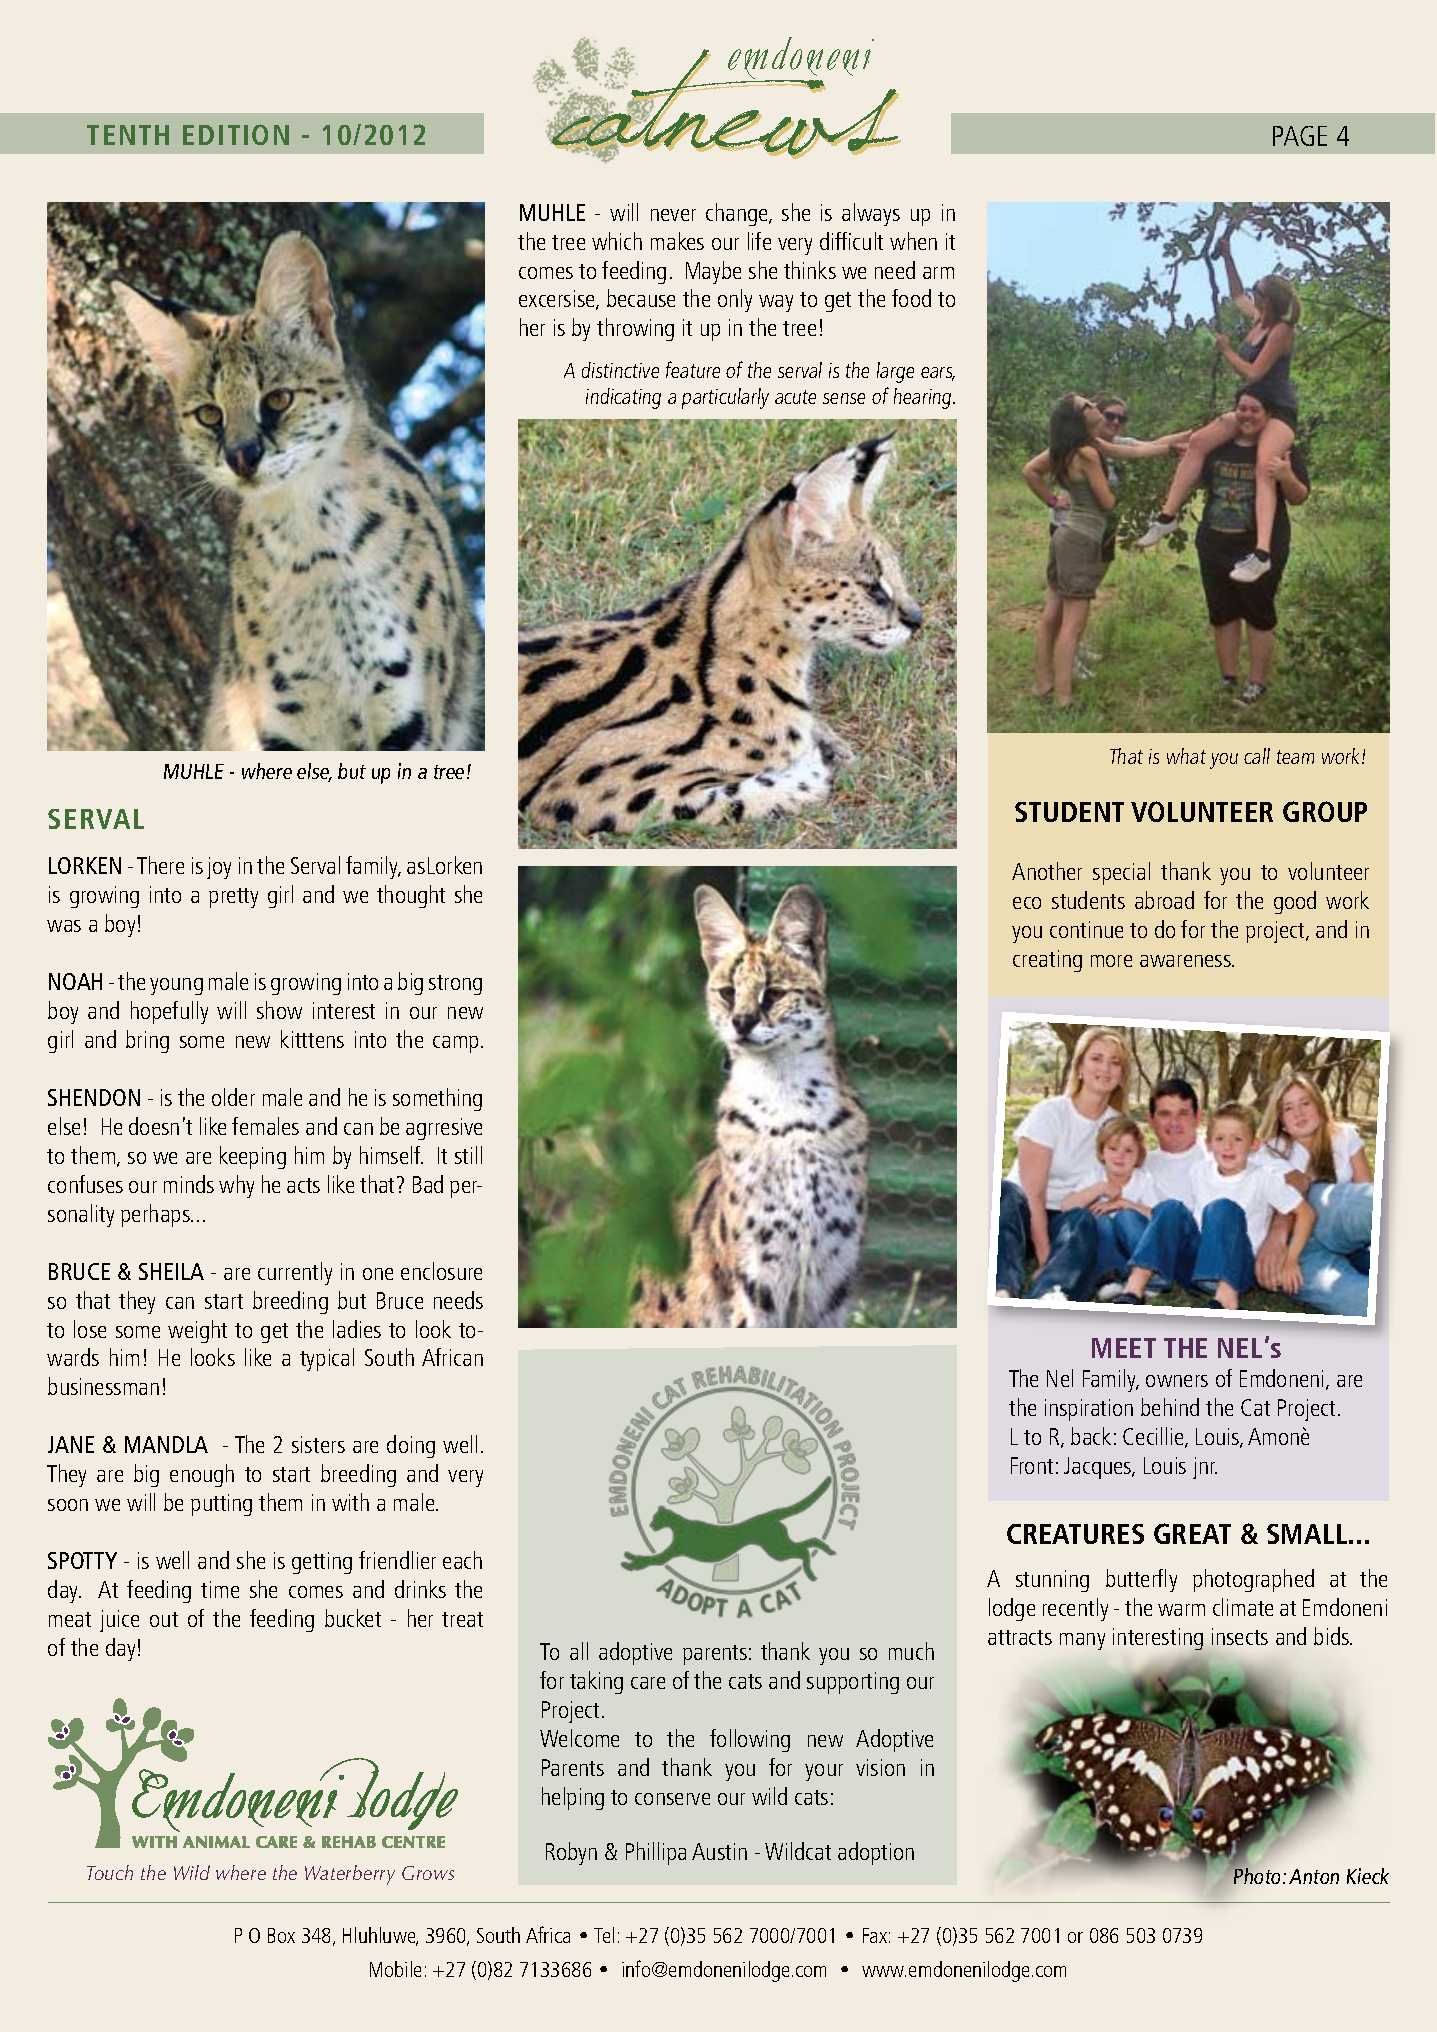 This screenshot has height=2032, width=1437. Describe the element at coordinates (635, 329) in the screenshot. I see `throwing` at that location.
